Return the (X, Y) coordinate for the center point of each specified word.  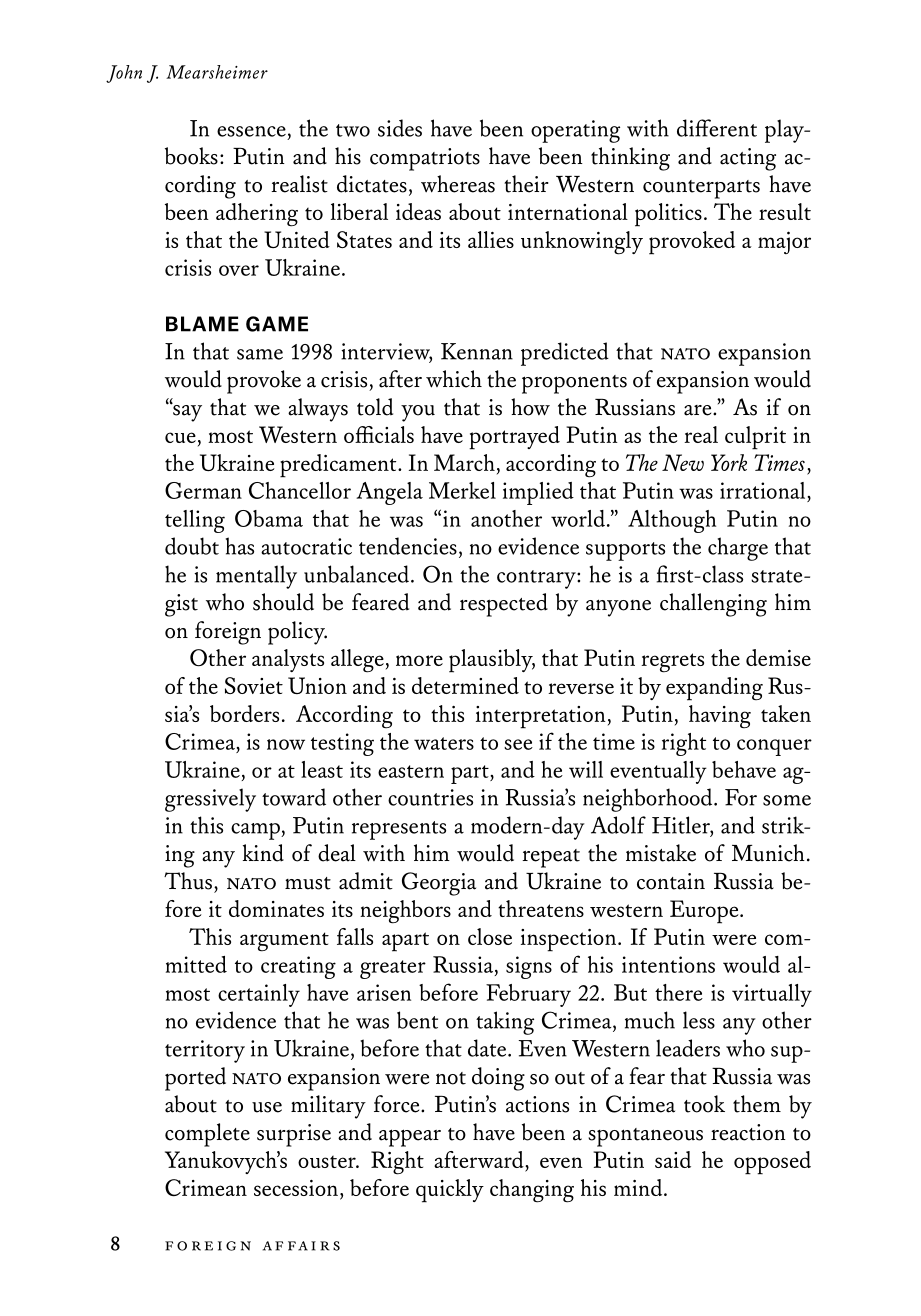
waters (444, 743)
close (490, 936)
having (720, 716)
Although (672, 521)
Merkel (462, 490)
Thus (188, 881)
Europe (705, 912)
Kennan (477, 351)
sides (400, 128)
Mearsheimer (217, 72)
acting (748, 159)
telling (195, 521)
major (784, 242)
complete (207, 1135)
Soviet (254, 685)
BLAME (202, 324)
